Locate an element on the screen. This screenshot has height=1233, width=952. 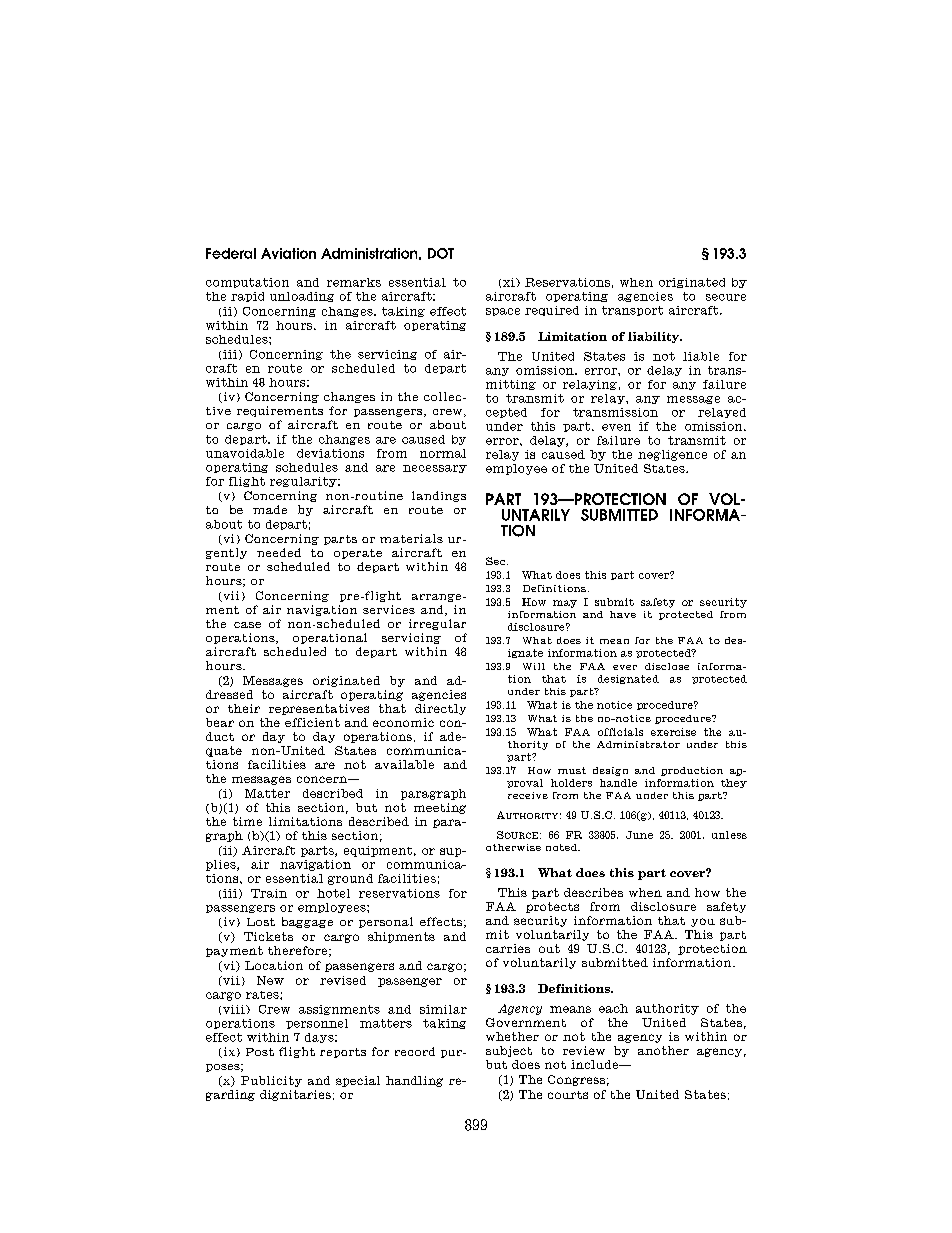
time is located at coordinates (247, 821).
